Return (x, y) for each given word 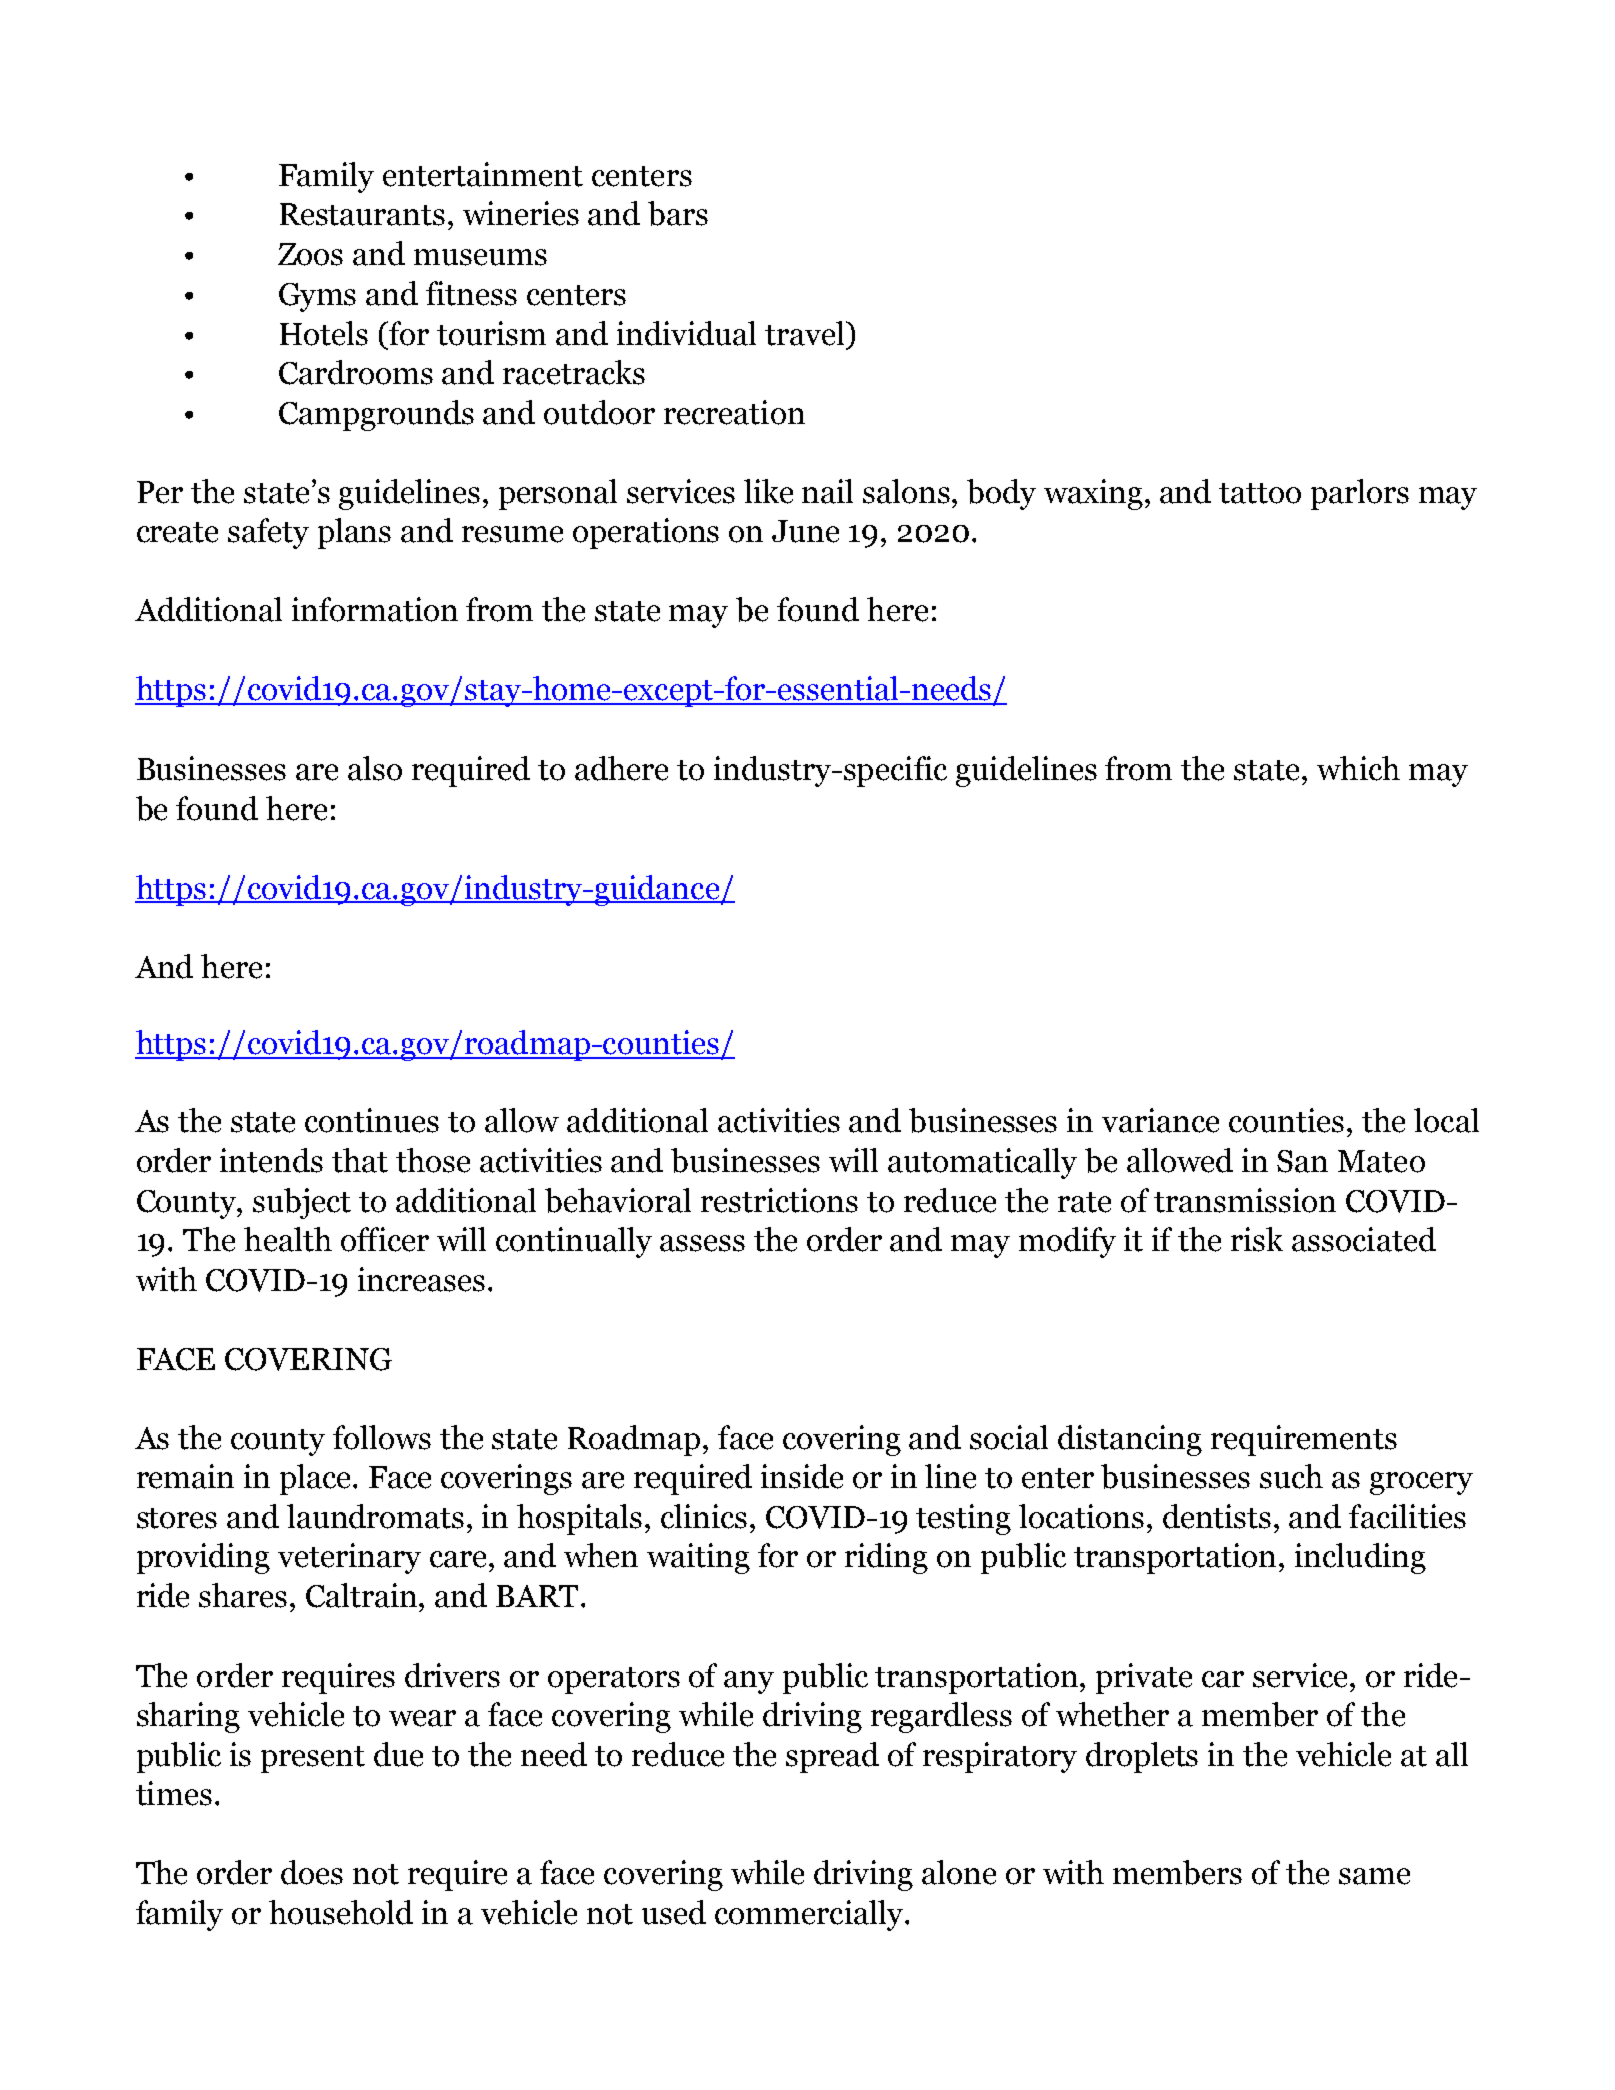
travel (806, 333)
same (1374, 1876)
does (312, 1872)
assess (702, 1243)
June (805, 531)
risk (1257, 1239)
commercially (809, 1915)
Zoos (310, 254)
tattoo (1260, 493)
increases (421, 1279)
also (375, 768)
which (1358, 768)
